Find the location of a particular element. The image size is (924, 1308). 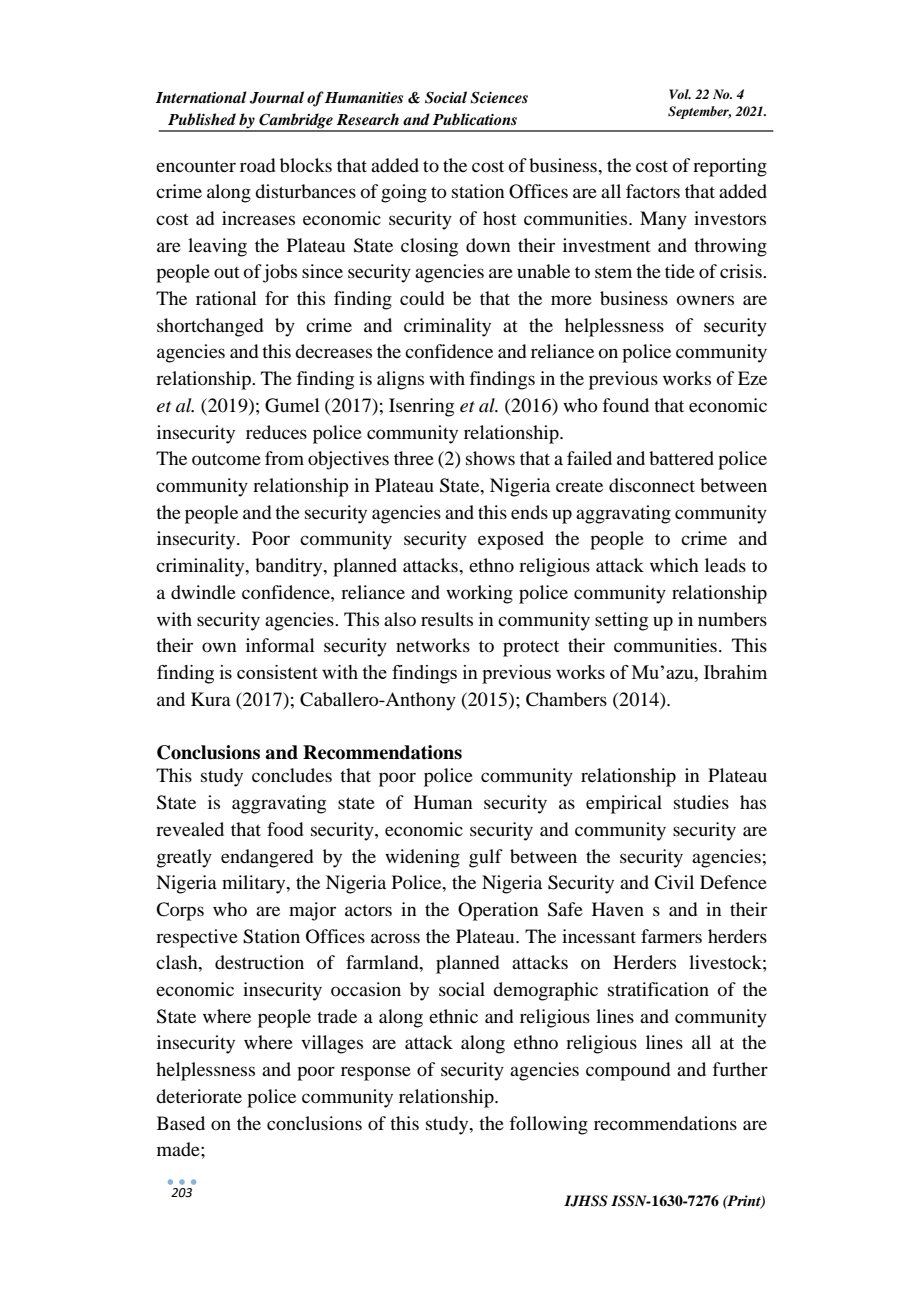

compound is located at coordinates (628, 1071).
